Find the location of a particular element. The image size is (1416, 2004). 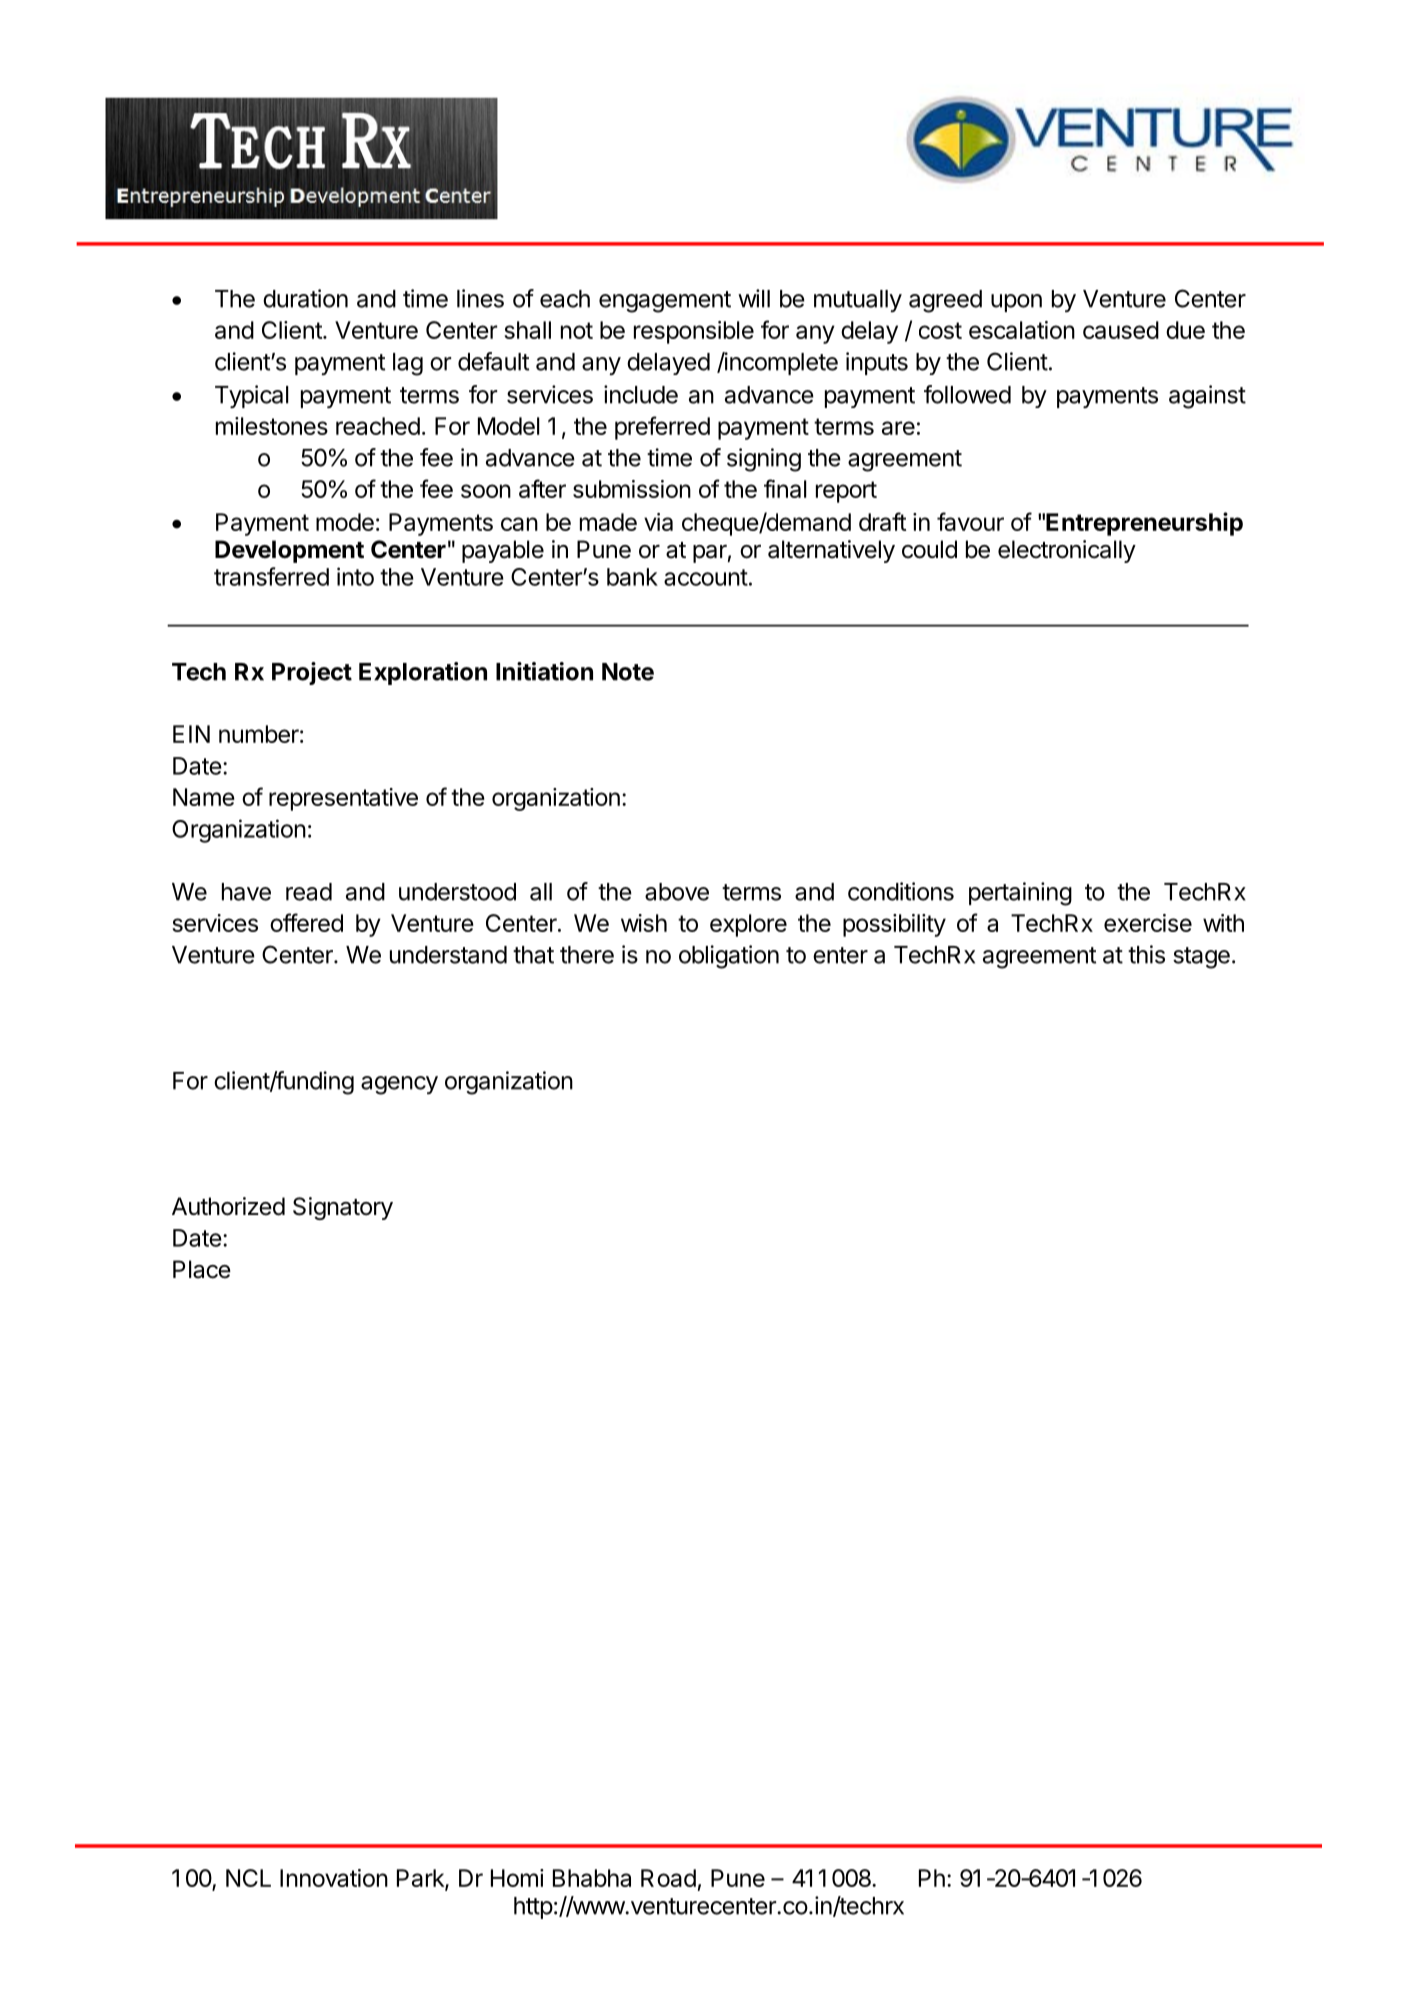

caused is located at coordinates (1121, 330).
